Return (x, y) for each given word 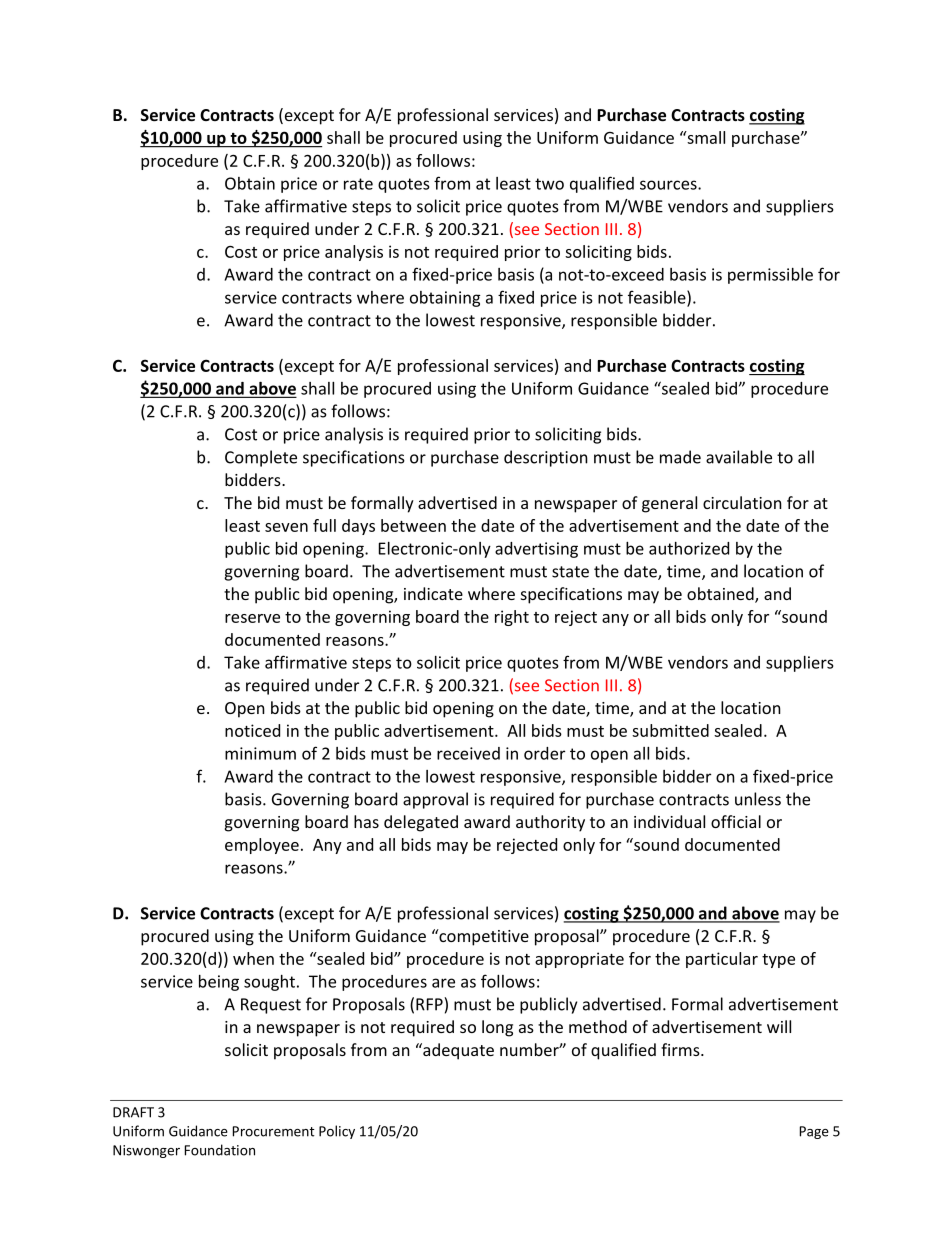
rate (358, 184)
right (512, 618)
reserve (252, 618)
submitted (670, 730)
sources (669, 185)
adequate (457, 1051)
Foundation (220, 1150)
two (549, 184)
